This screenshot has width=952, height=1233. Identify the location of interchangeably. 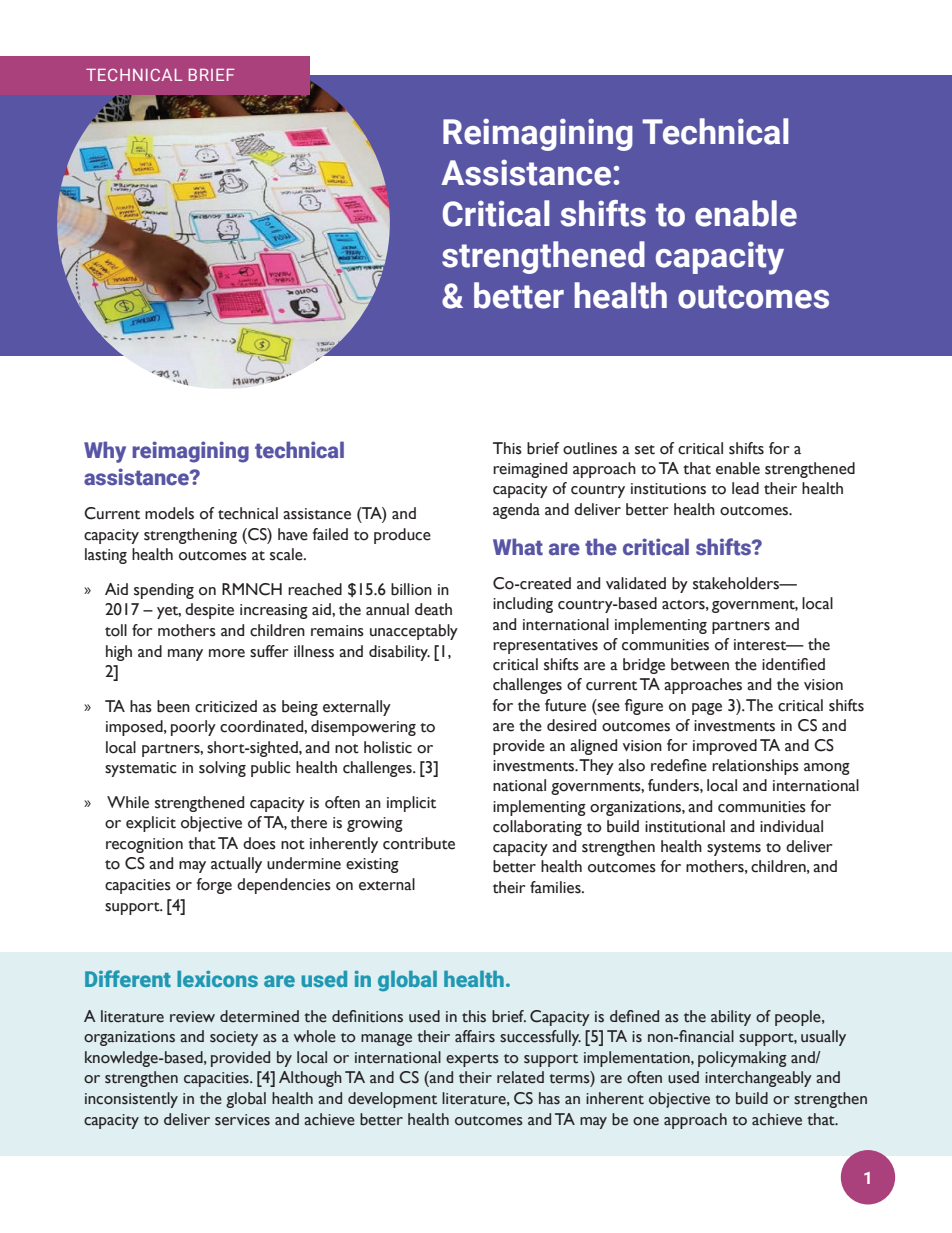
(758, 1079).
